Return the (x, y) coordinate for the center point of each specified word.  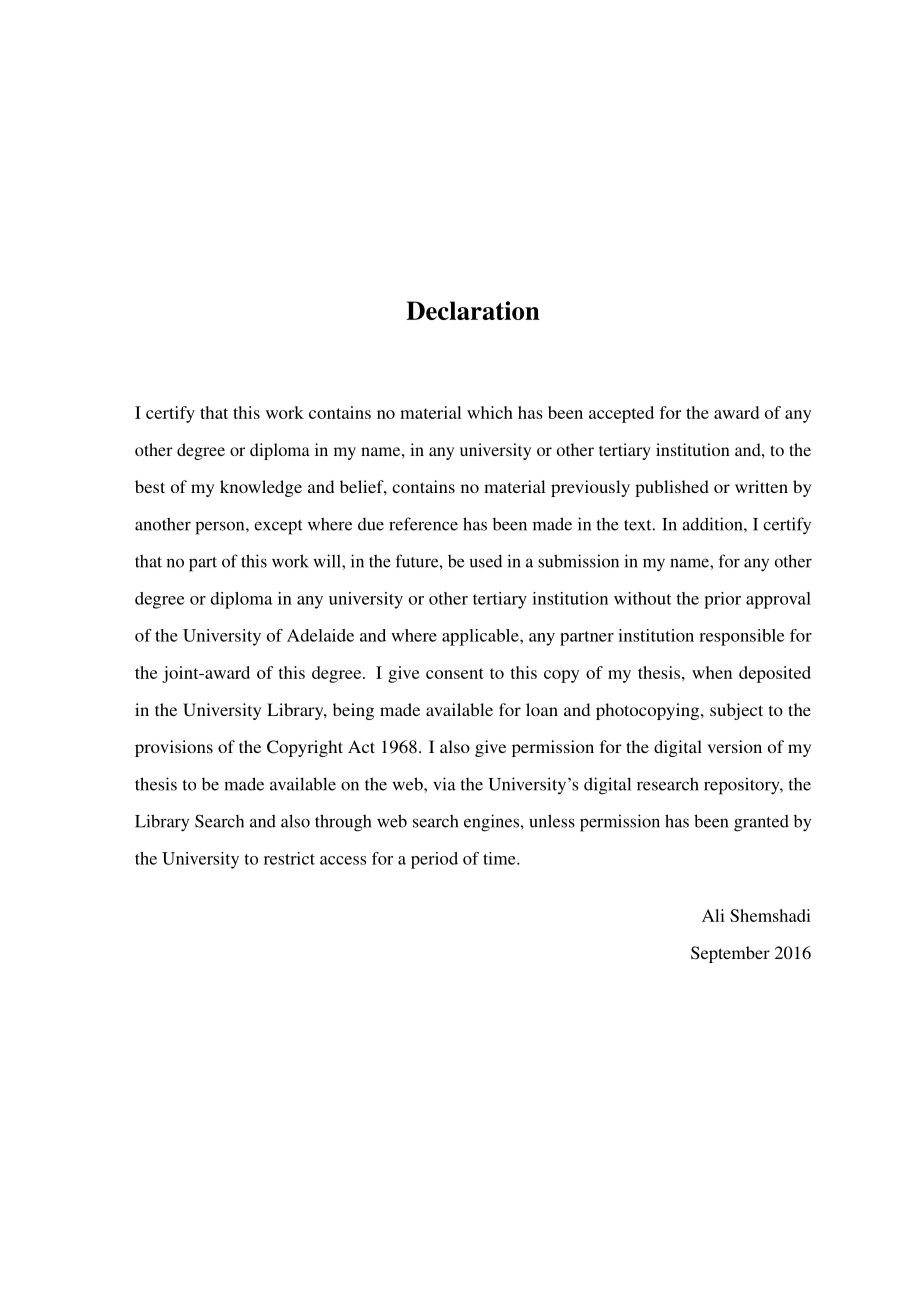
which (490, 412)
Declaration (473, 310)
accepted (621, 414)
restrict (289, 858)
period (434, 860)
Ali (713, 915)
